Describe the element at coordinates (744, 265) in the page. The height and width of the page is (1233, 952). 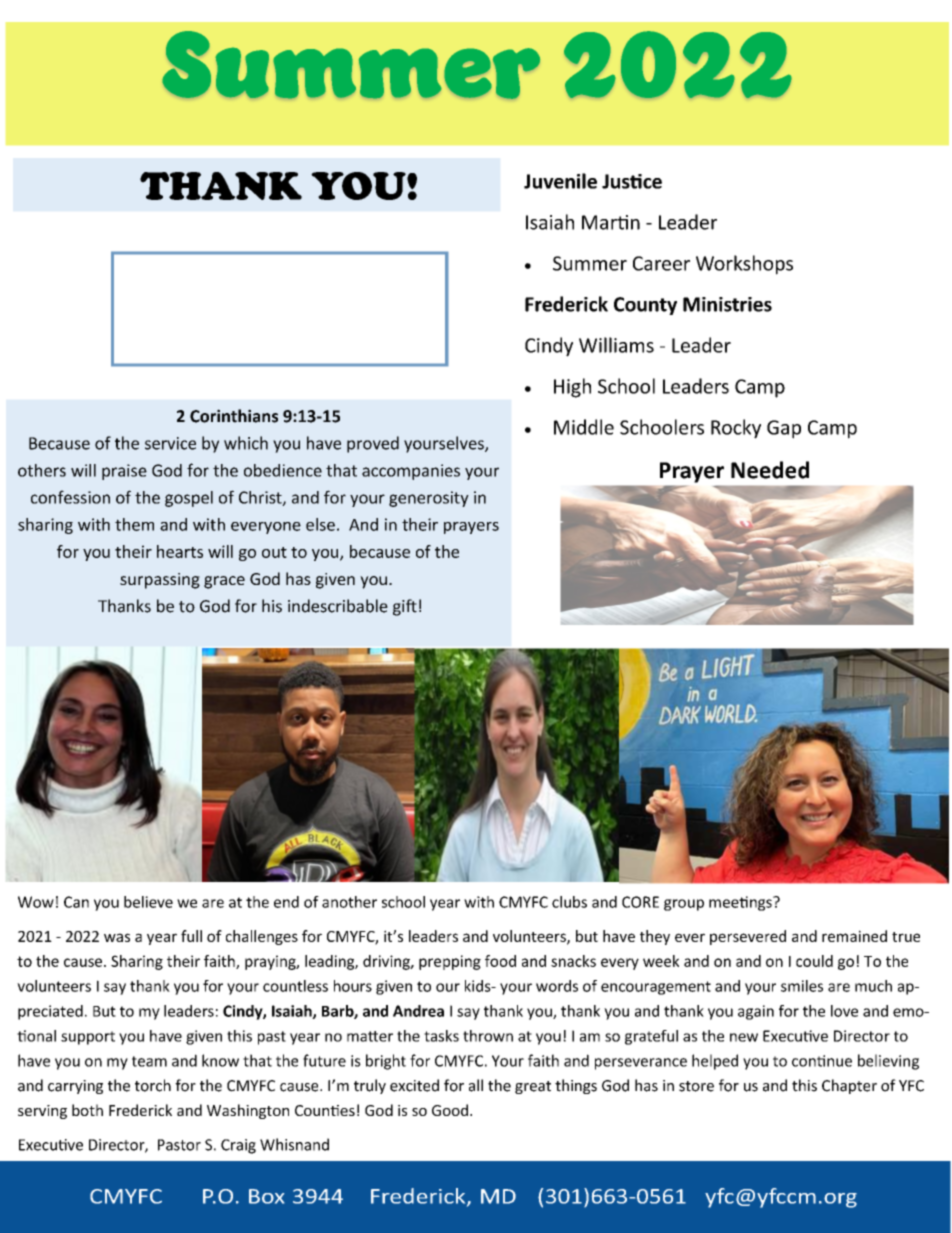
I see `Workshops` at that location.
